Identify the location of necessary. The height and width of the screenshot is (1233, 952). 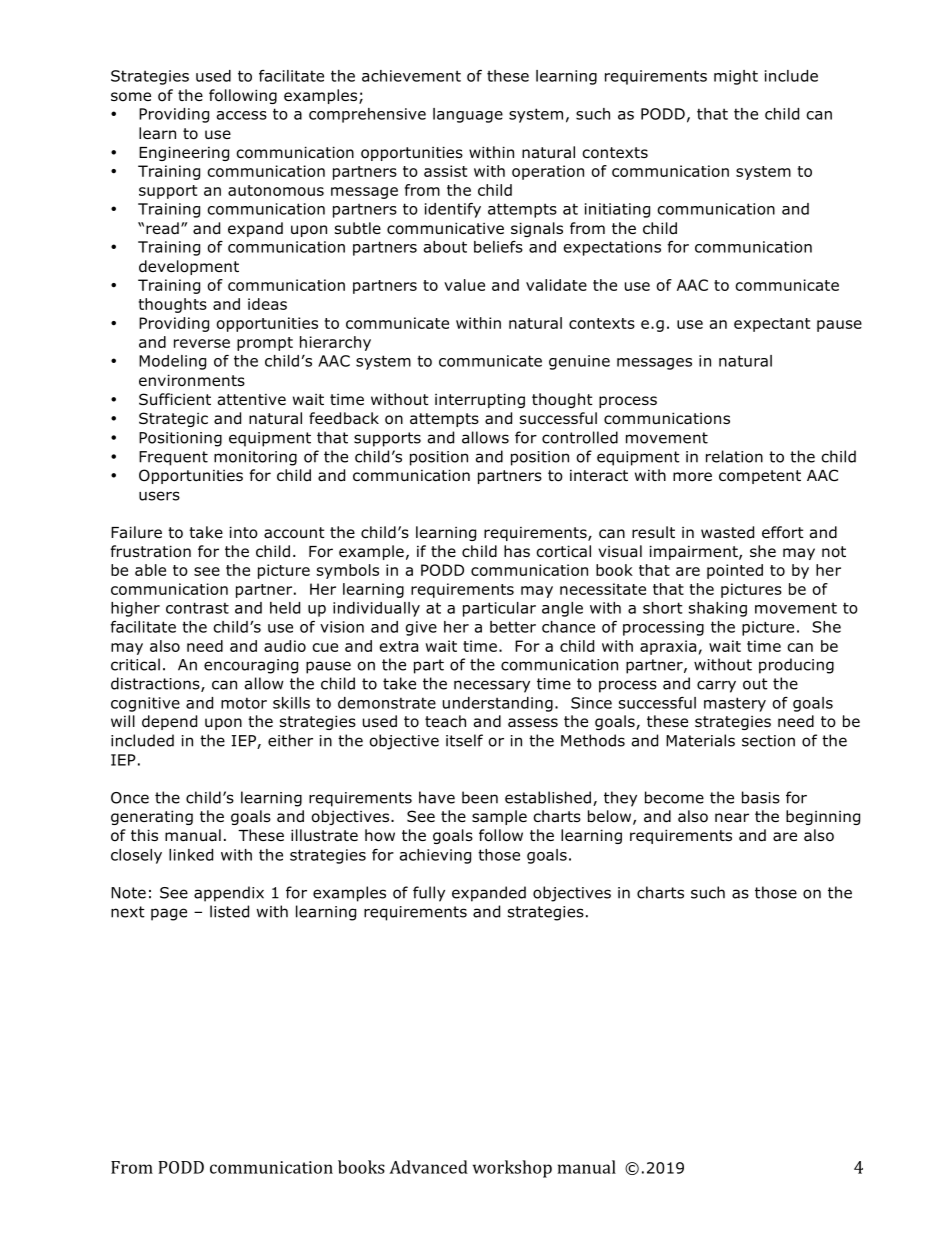
(492, 686).
